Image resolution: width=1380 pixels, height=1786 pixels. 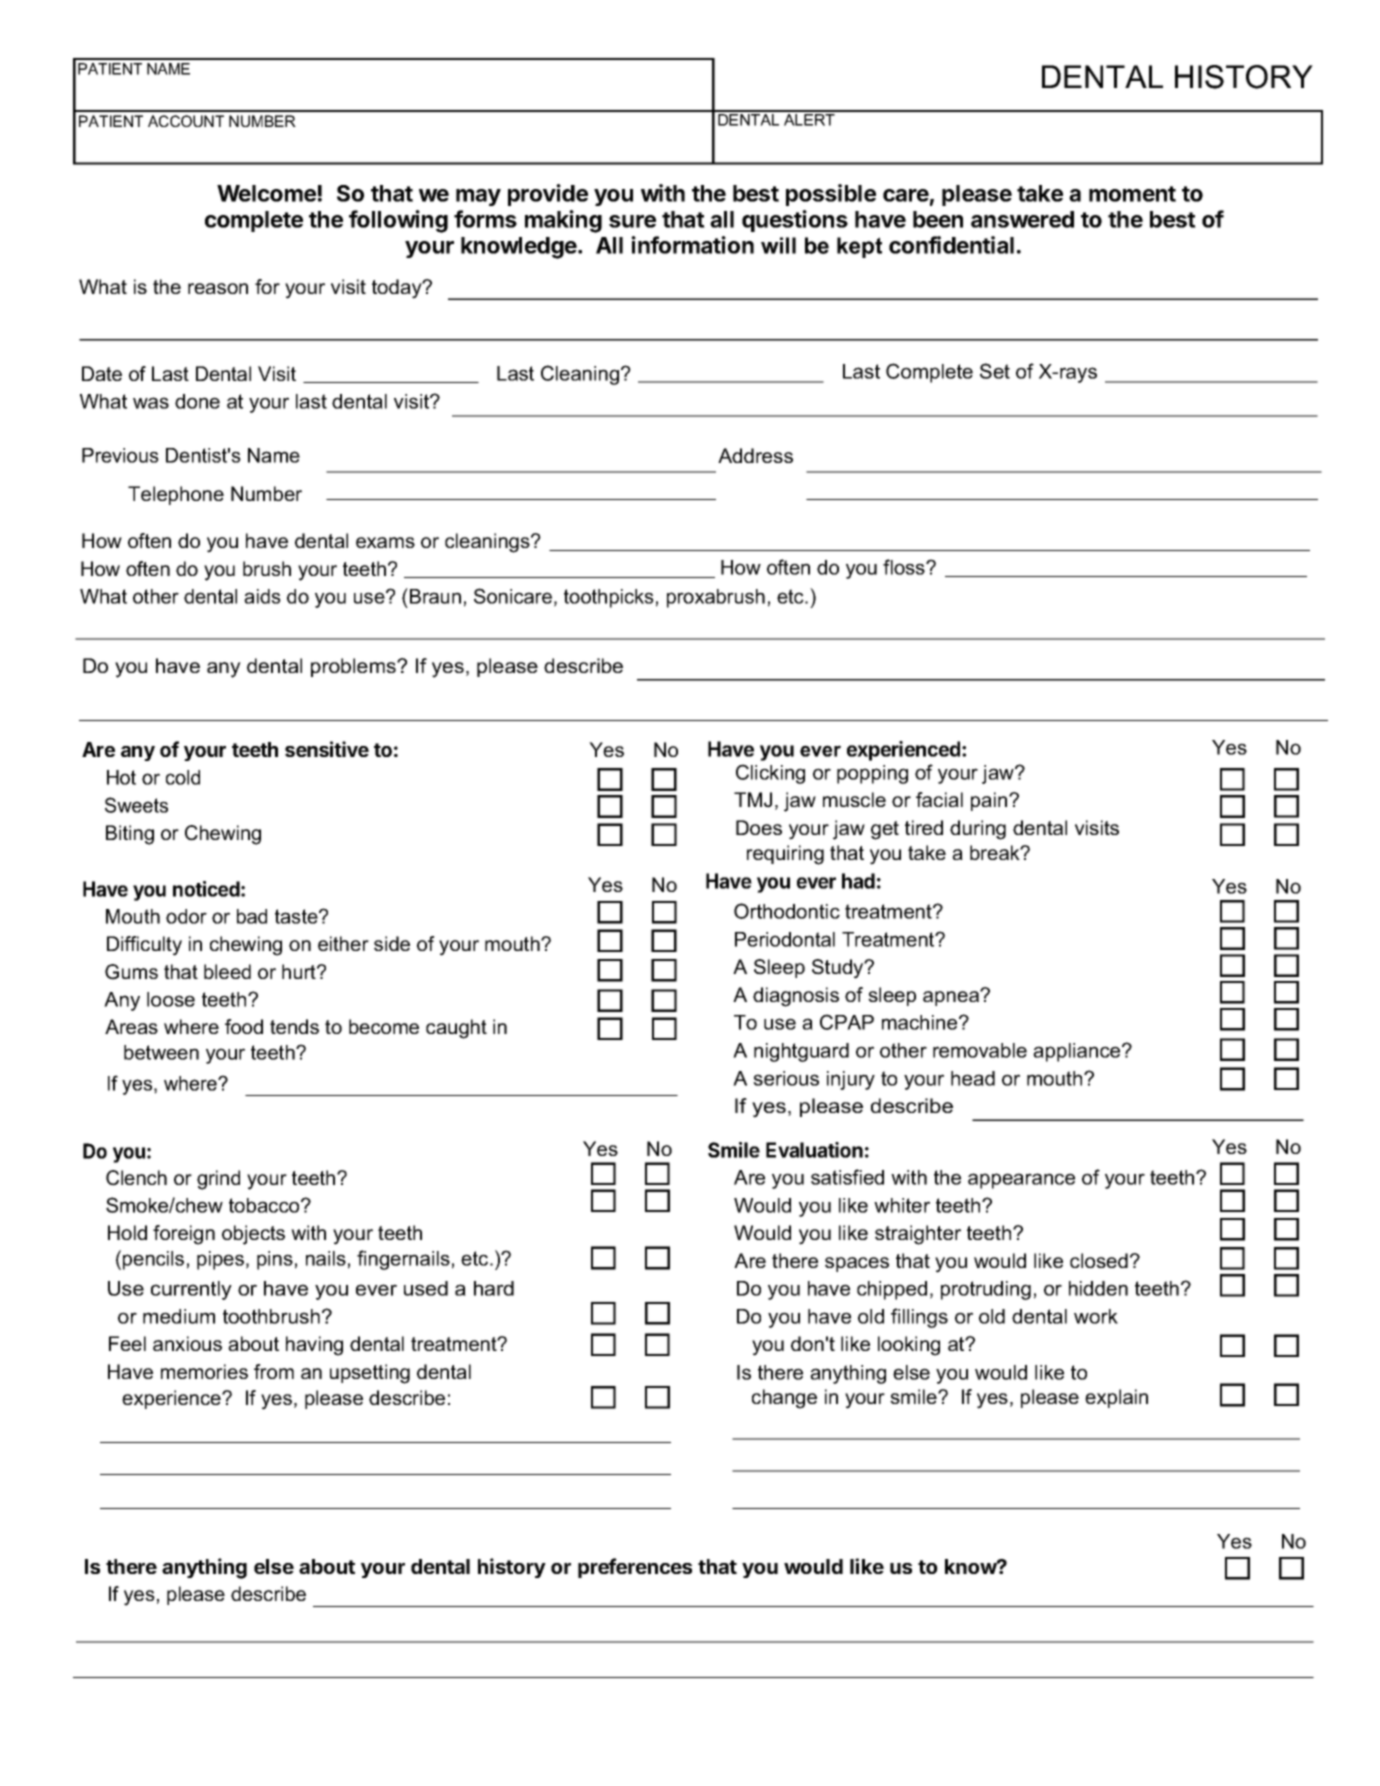 I want to click on serious, so click(x=786, y=1078).
